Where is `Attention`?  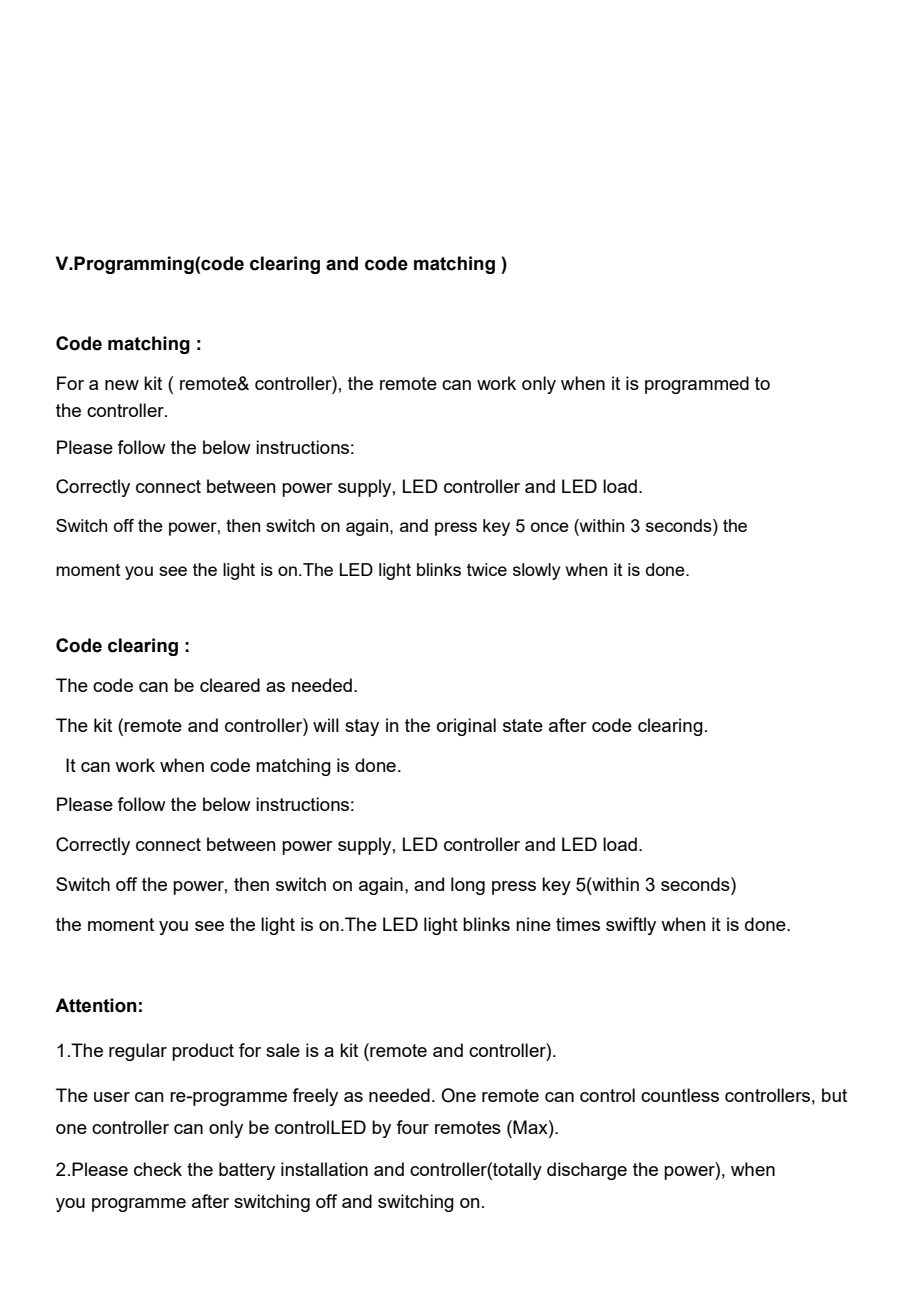 Attention is located at coordinates (96, 1005).
